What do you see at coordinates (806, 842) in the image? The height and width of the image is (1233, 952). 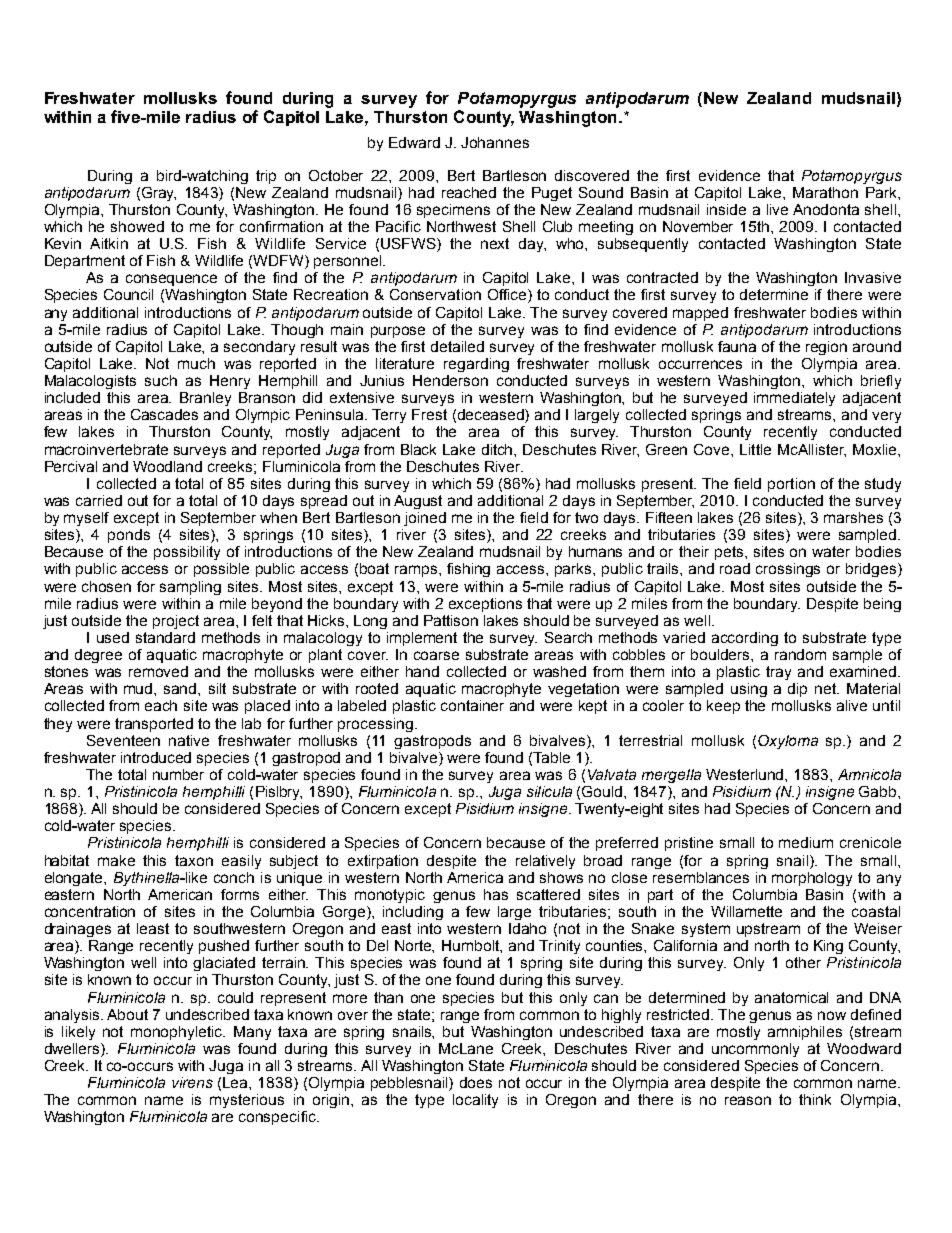 I see `medium` at bounding box center [806, 842].
